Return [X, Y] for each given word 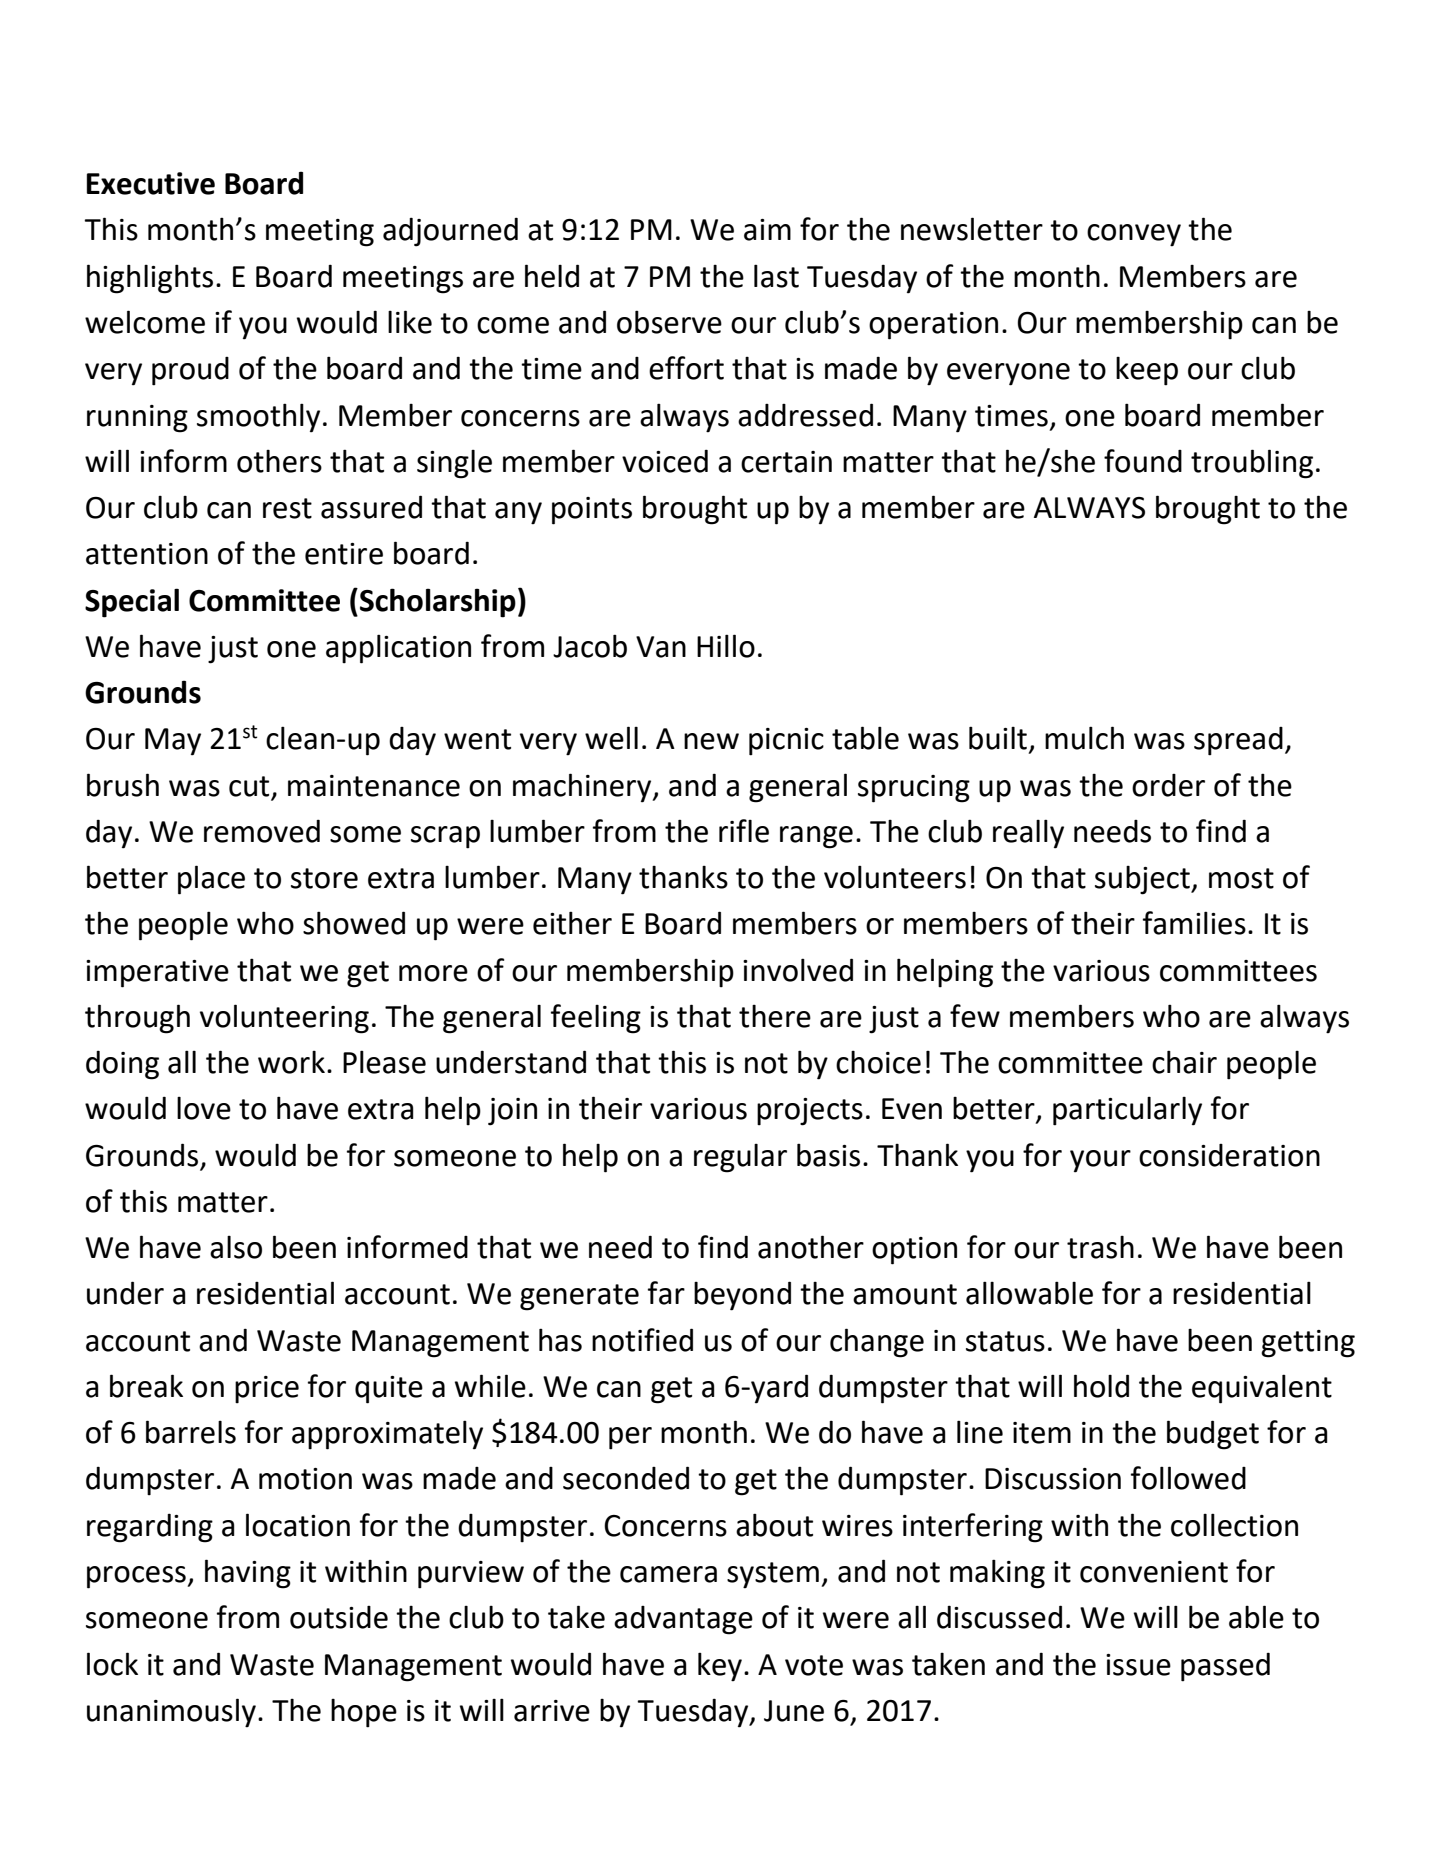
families [1194, 923]
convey [1134, 235]
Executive [151, 183]
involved [798, 970]
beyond [742, 1296]
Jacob [590, 646]
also [236, 1247]
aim [767, 230]
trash [1100, 1247]
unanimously [171, 1713]
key [720, 1667]
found [1143, 461]
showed [354, 923]
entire [344, 554]
